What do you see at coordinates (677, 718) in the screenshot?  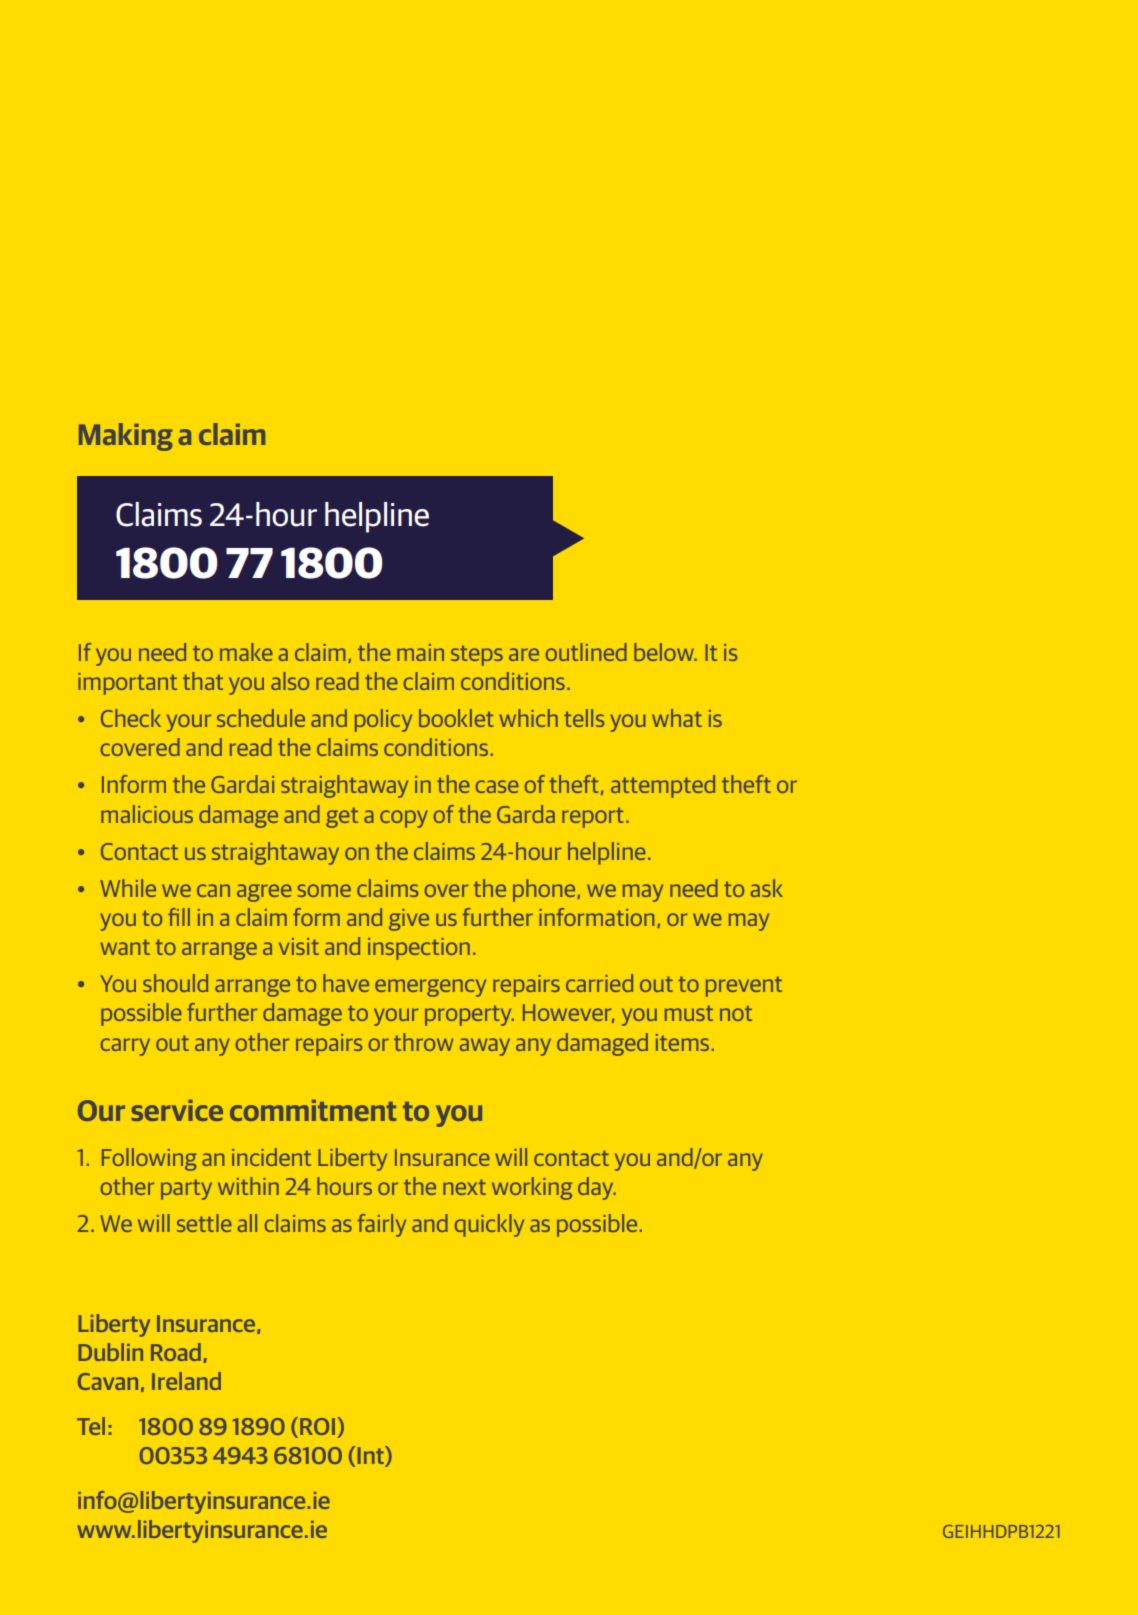 I see `what` at bounding box center [677, 718].
